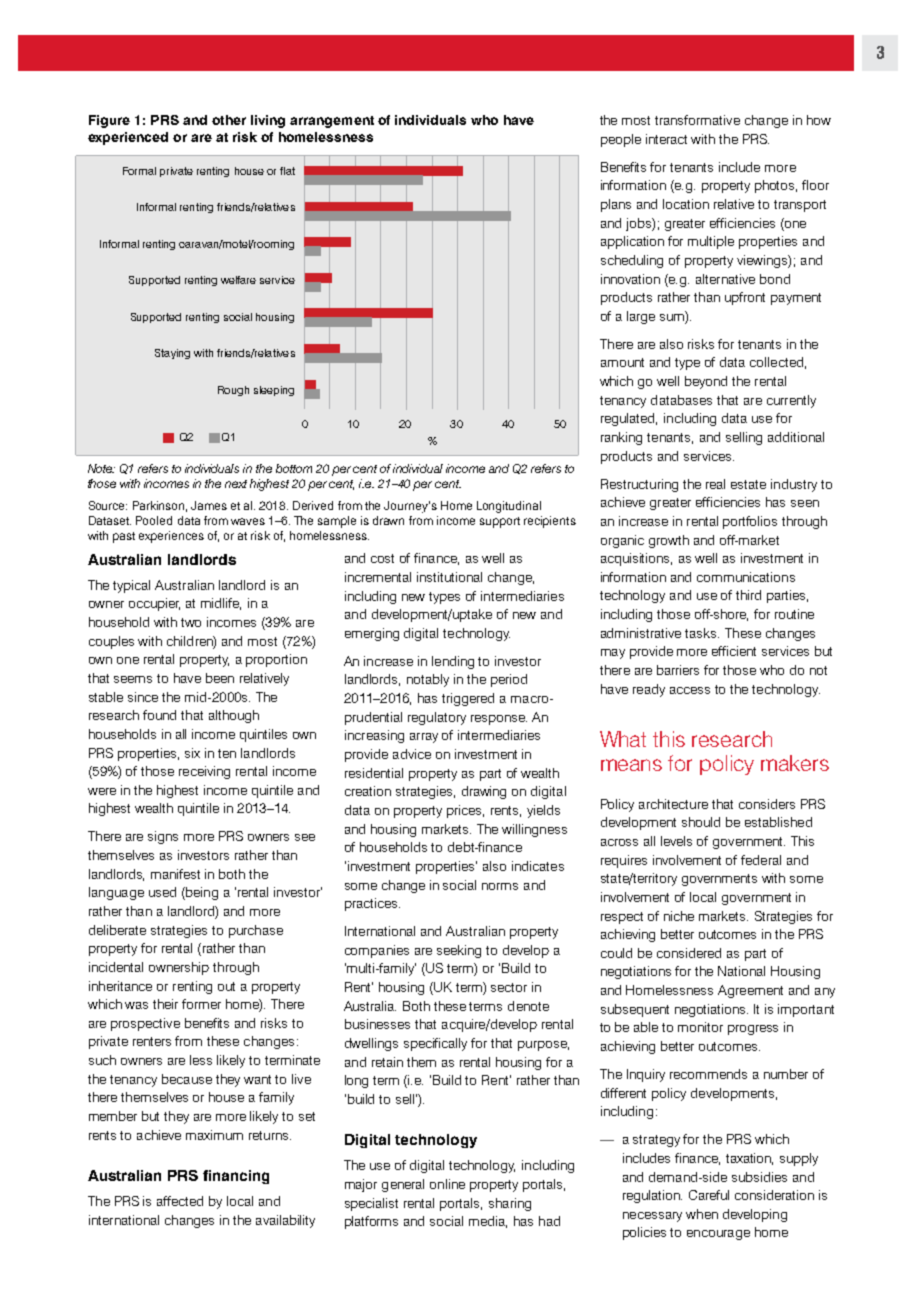 Image resolution: width=924 pixels, height=1308 pixels. What do you see at coordinates (453, 662) in the screenshot?
I see `lending` at bounding box center [453, 662].
